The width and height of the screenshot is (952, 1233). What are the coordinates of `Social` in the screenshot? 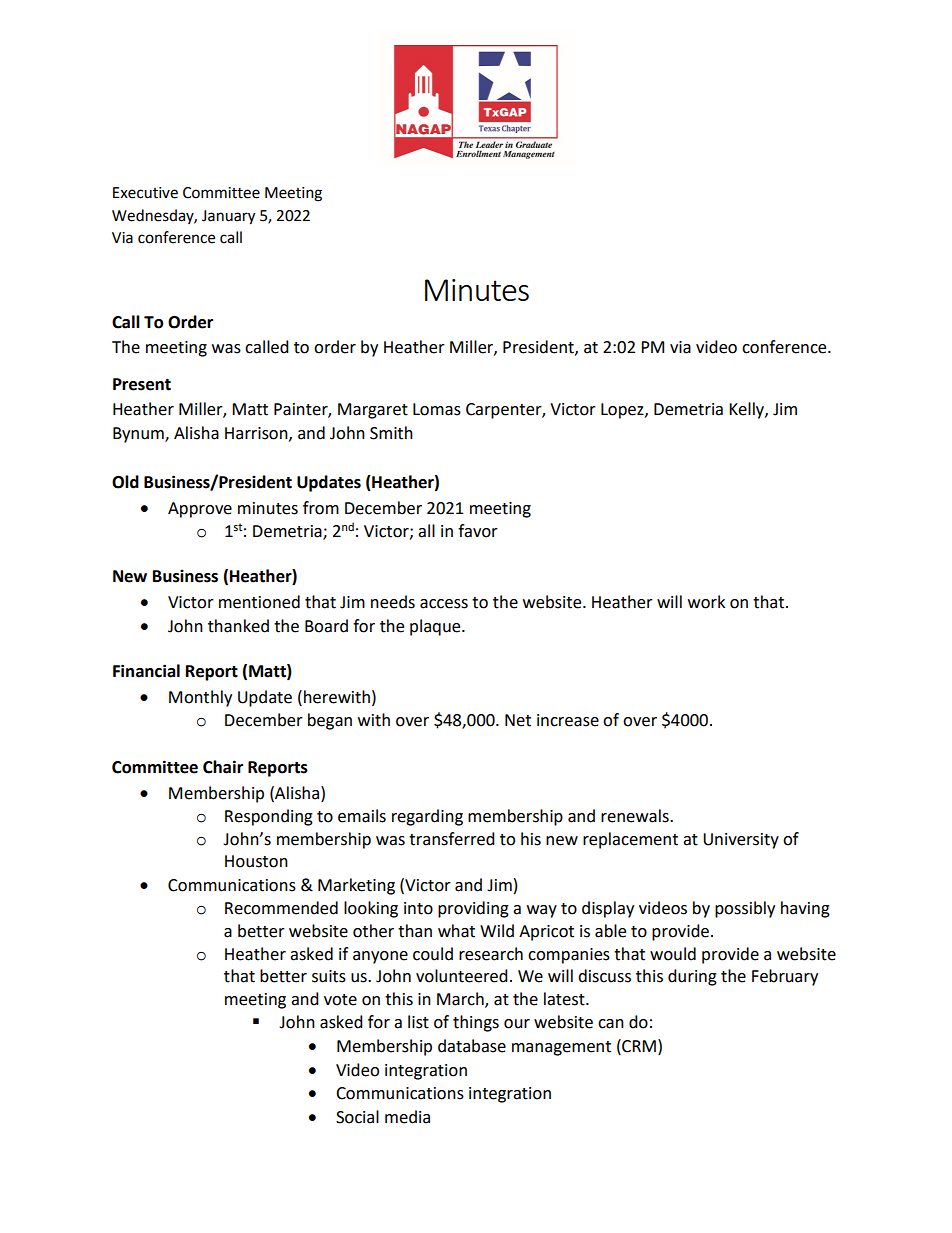 It's located at (357, 1117).
